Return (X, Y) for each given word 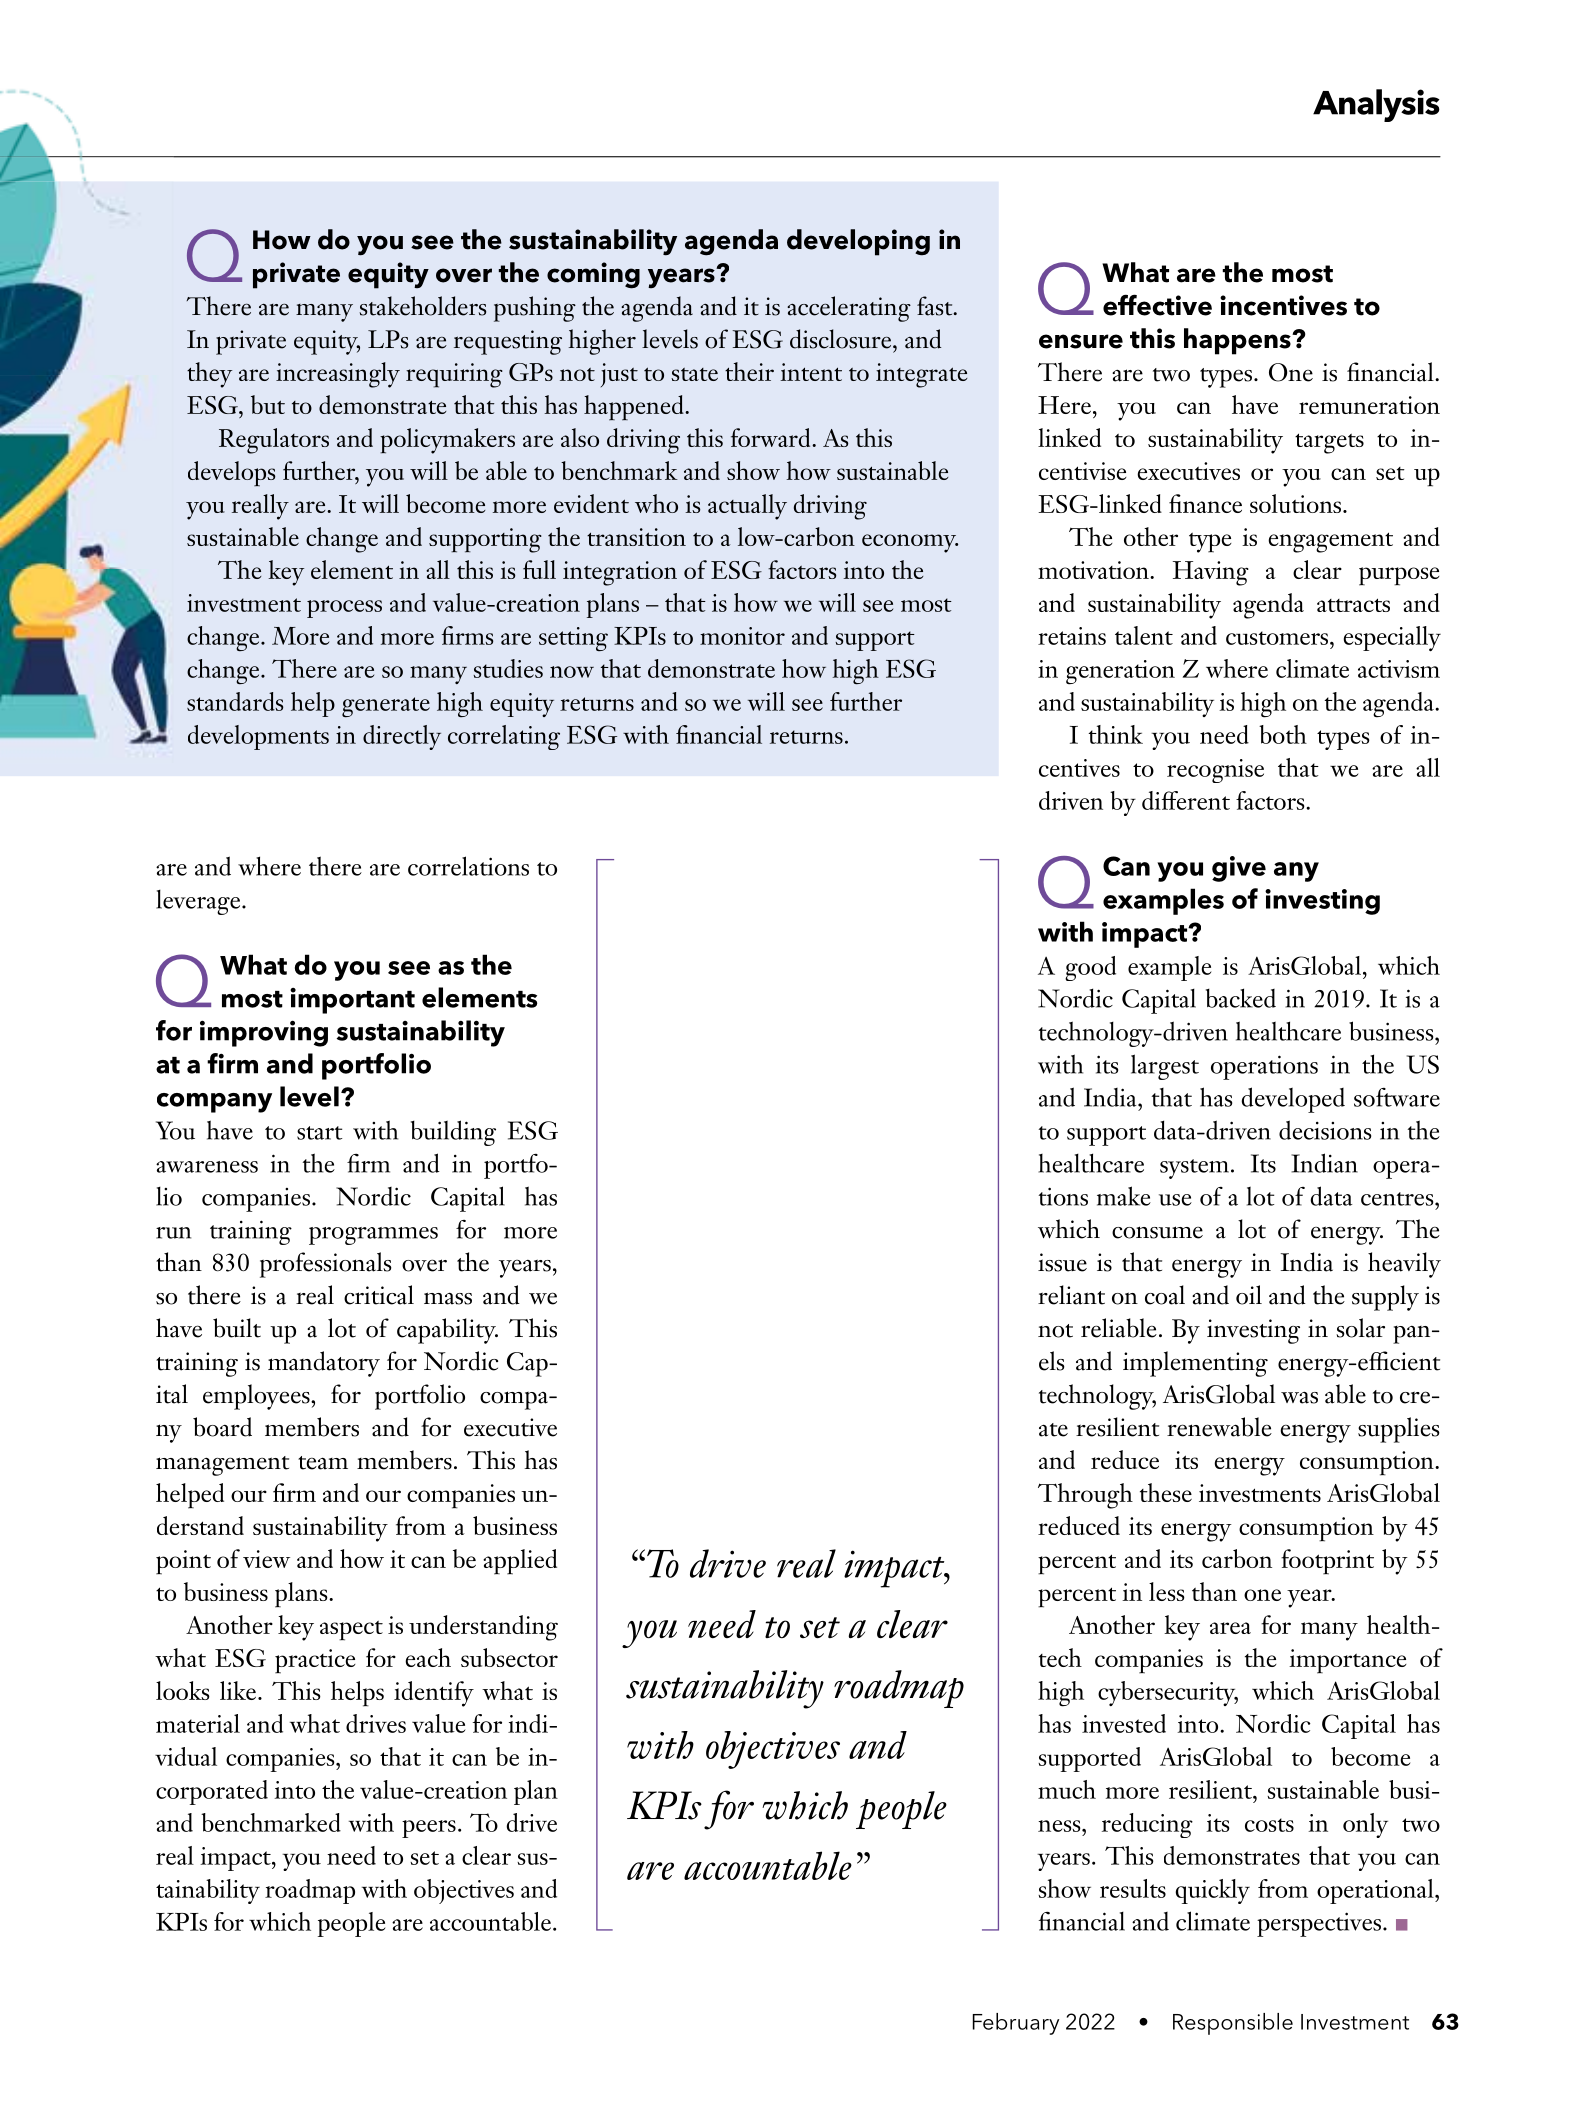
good (1090, 968)
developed (1293, 1100)
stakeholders (422, 306)
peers (429, 1829)
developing (858, 242)
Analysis (1376, 105)
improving (264, 1033)
